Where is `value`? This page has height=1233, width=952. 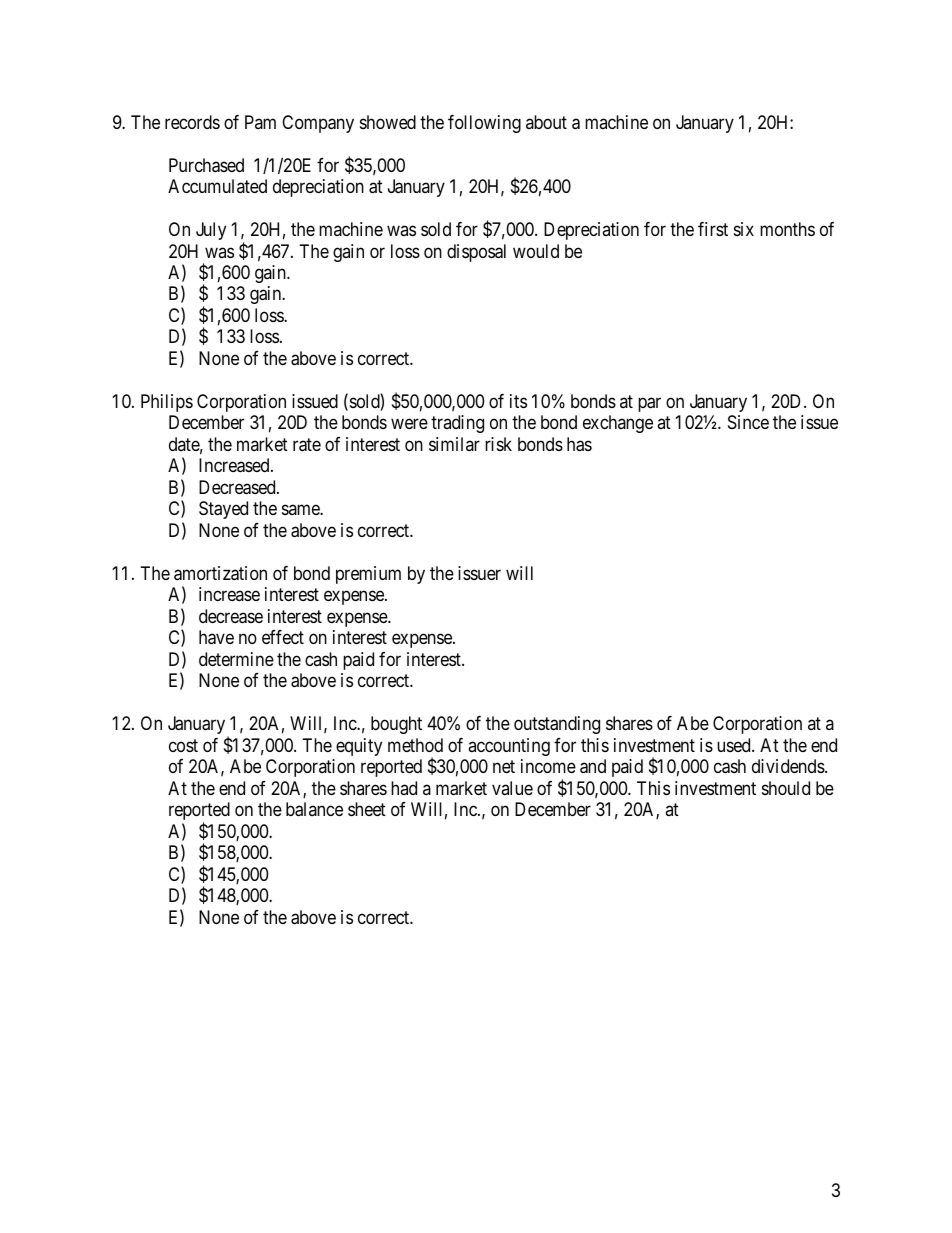 value is located at coordinates (512, 788).
